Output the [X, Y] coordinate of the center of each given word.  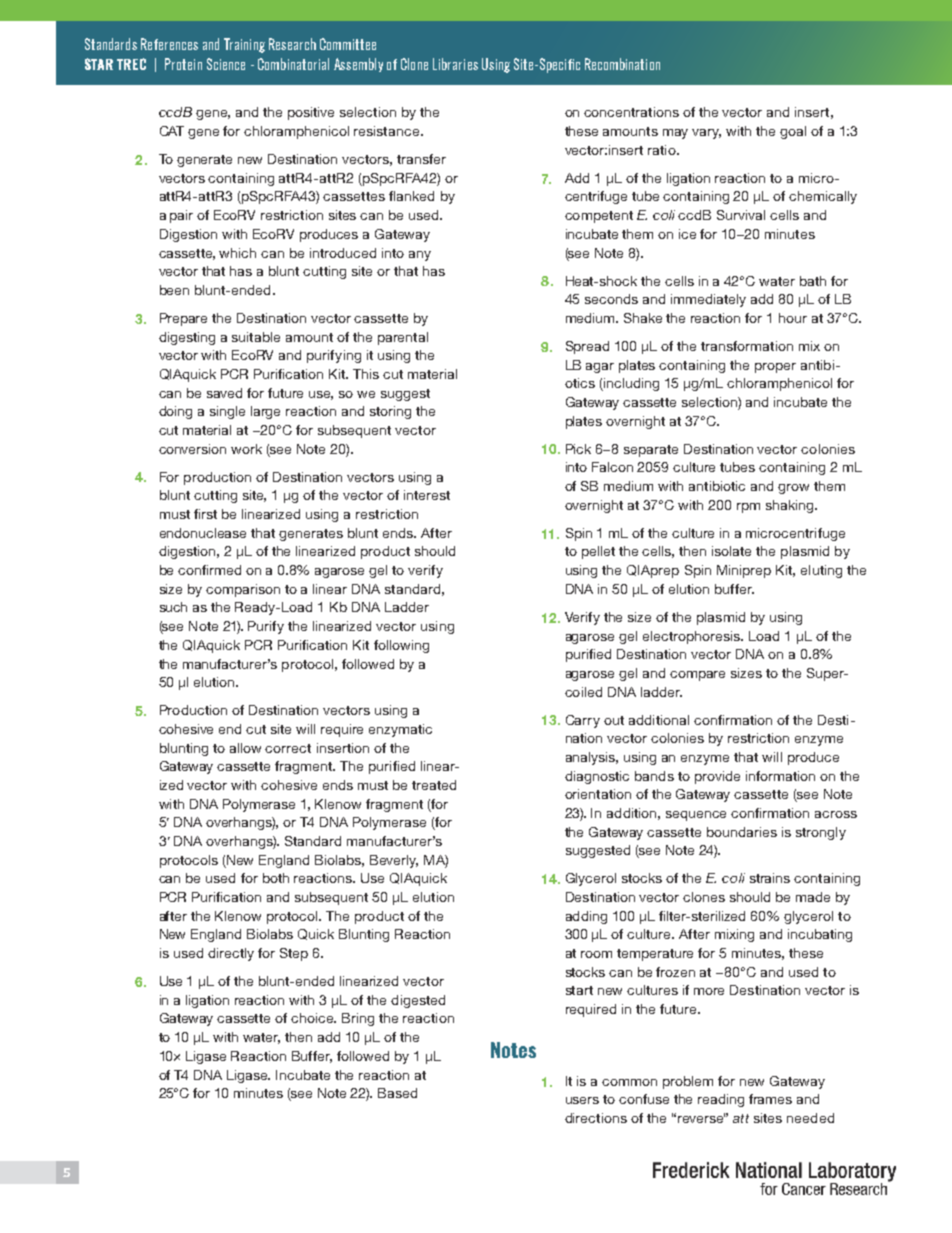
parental [403, 338]
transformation [747, 346]
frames [770, 1099]
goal [793, 132]
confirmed [209, 570]
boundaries [742, 832]
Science [226, 64]
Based [397, 1093]
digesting [187, 338]
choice [313, 1018]
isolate [731, 551]
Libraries [455, 64]
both [276, 878]
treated [434, 785]
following [401, 646]
